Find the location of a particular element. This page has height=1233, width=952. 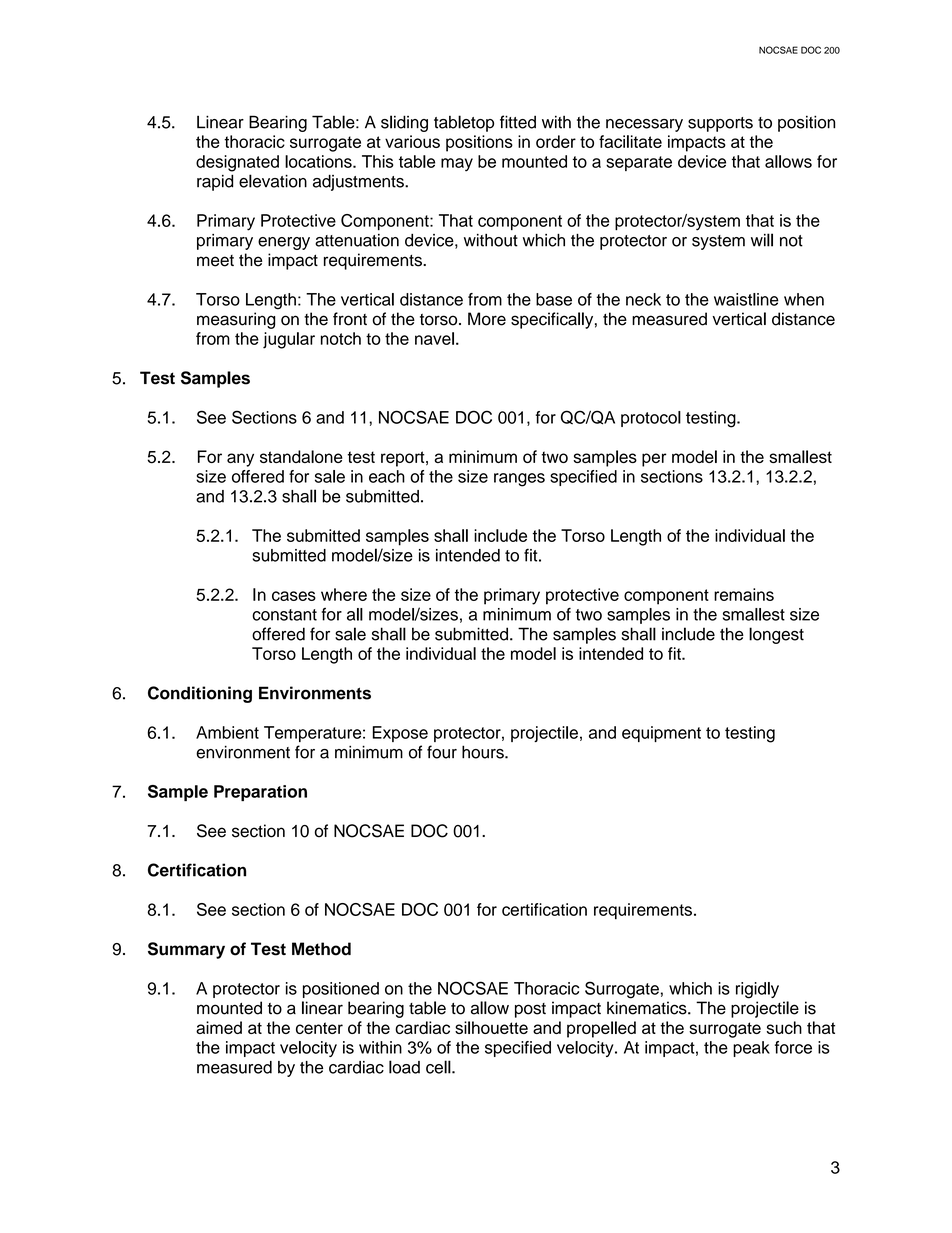

cases is located at coordinates (294, 596).
